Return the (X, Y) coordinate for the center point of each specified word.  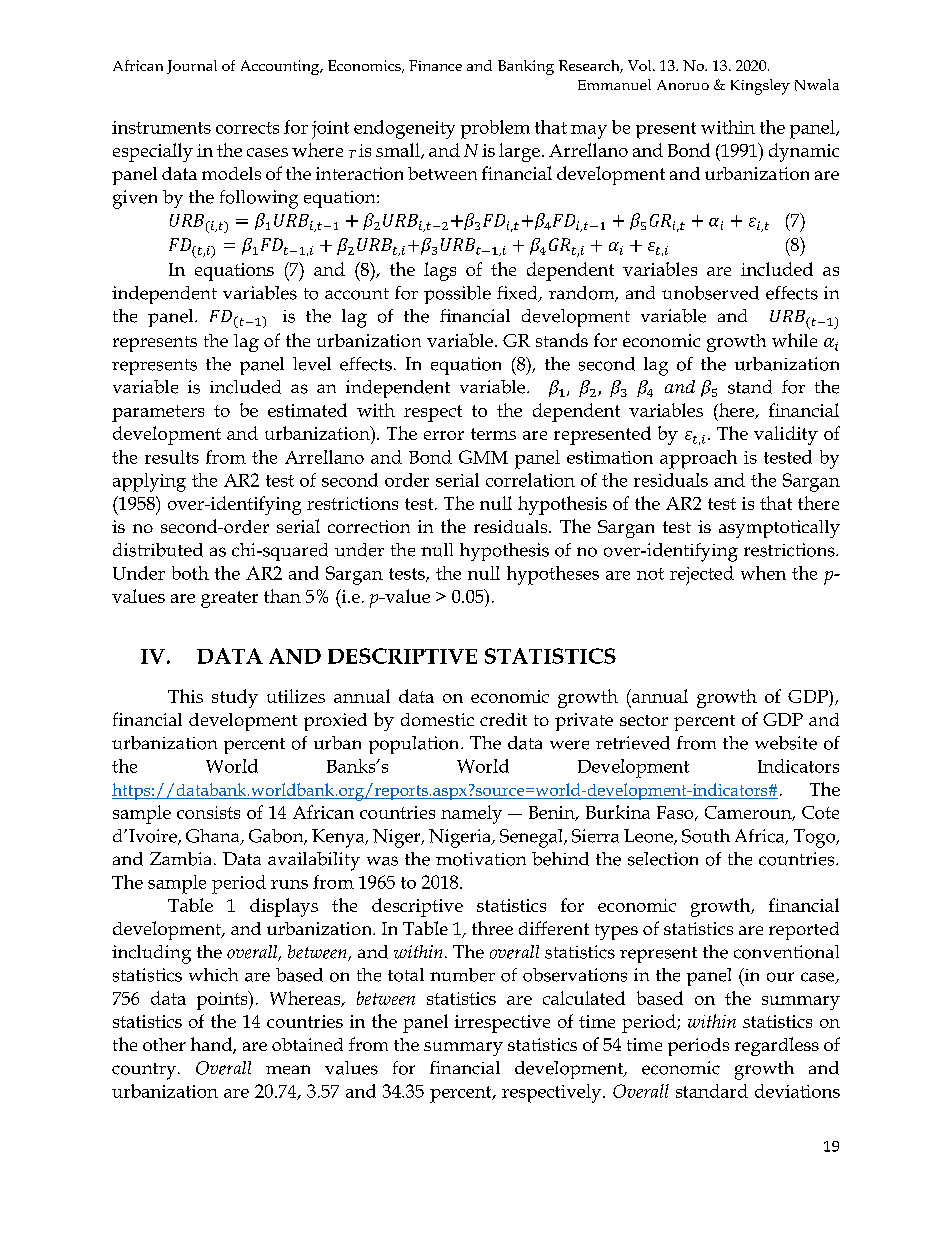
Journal (192, 67)
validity (786, 435)
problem (495, 129)
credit (503, 719)
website (786, 743)
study (235, 698)
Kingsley (760, 87)
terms (493, 434)
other (164, 1044)
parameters (158, 413)
